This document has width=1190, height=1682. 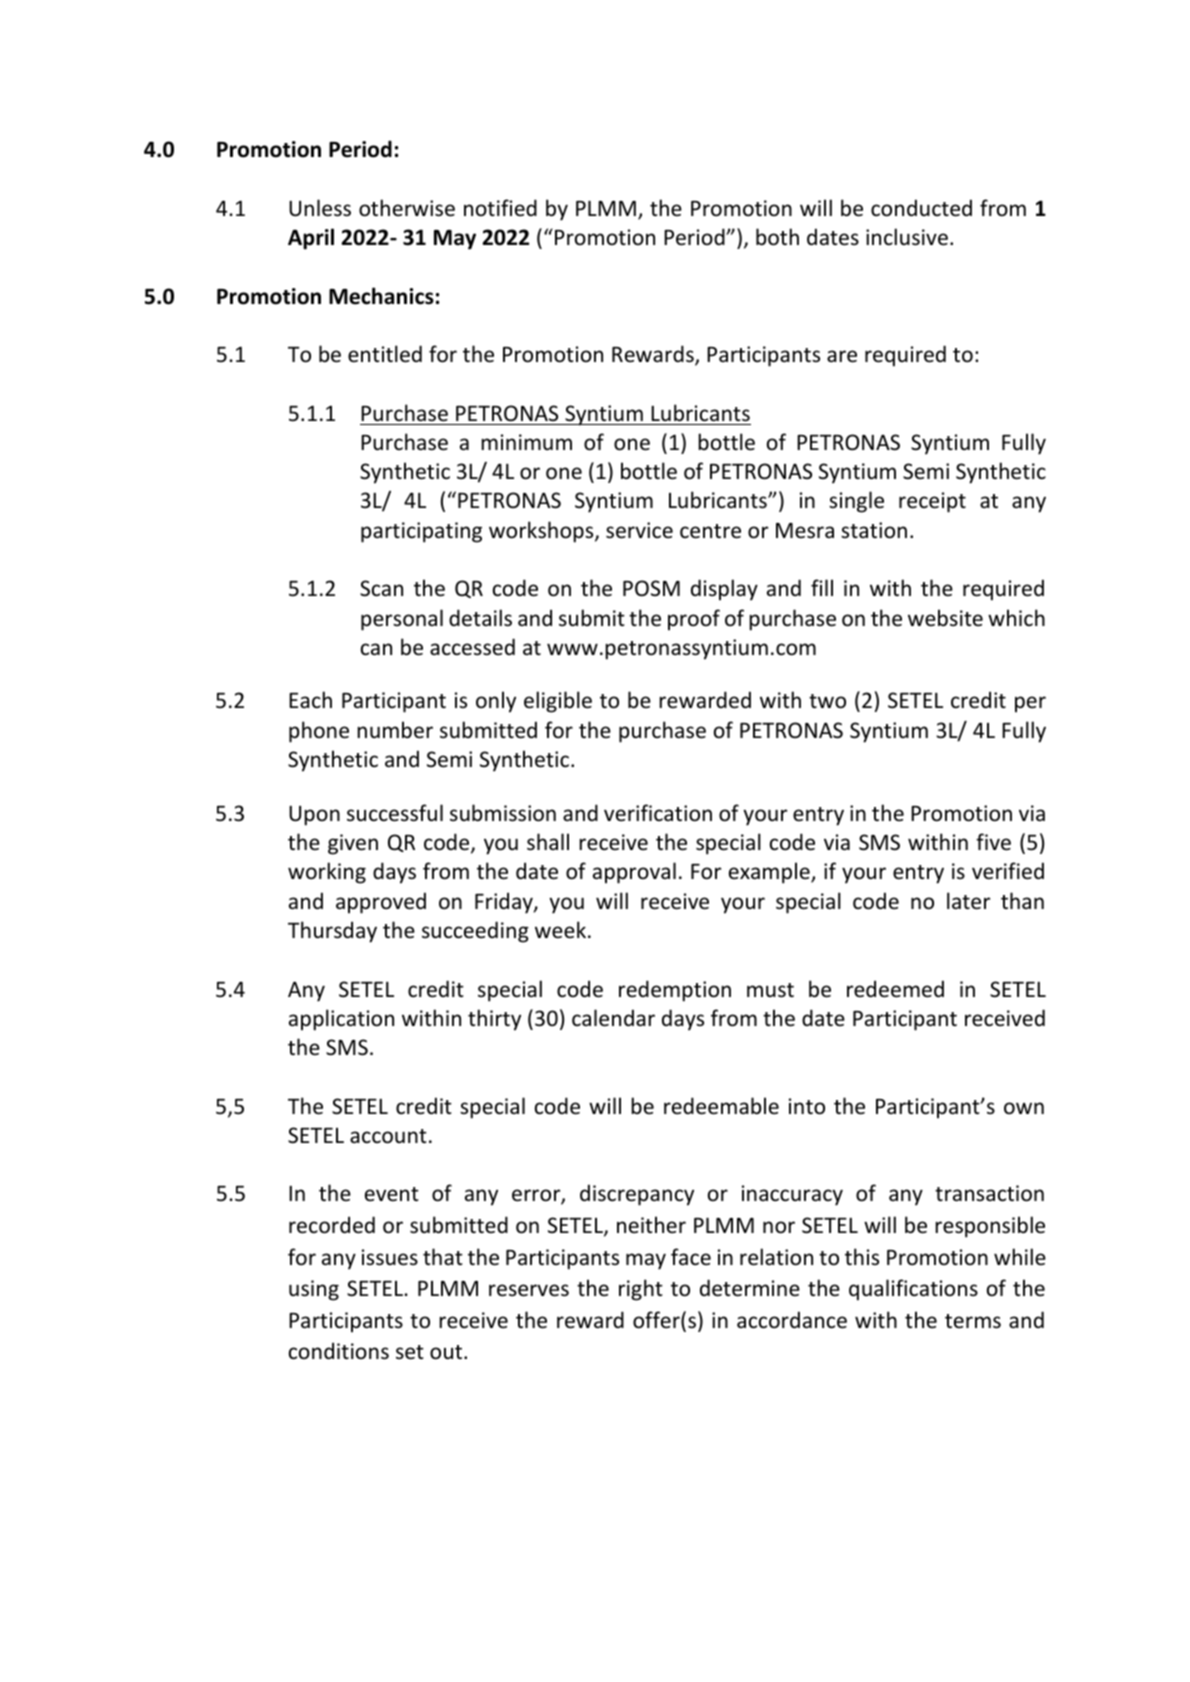 What do you see at coordinates (641, 1290) in the document?
I see `right` at bounding box center [641, 1290].
